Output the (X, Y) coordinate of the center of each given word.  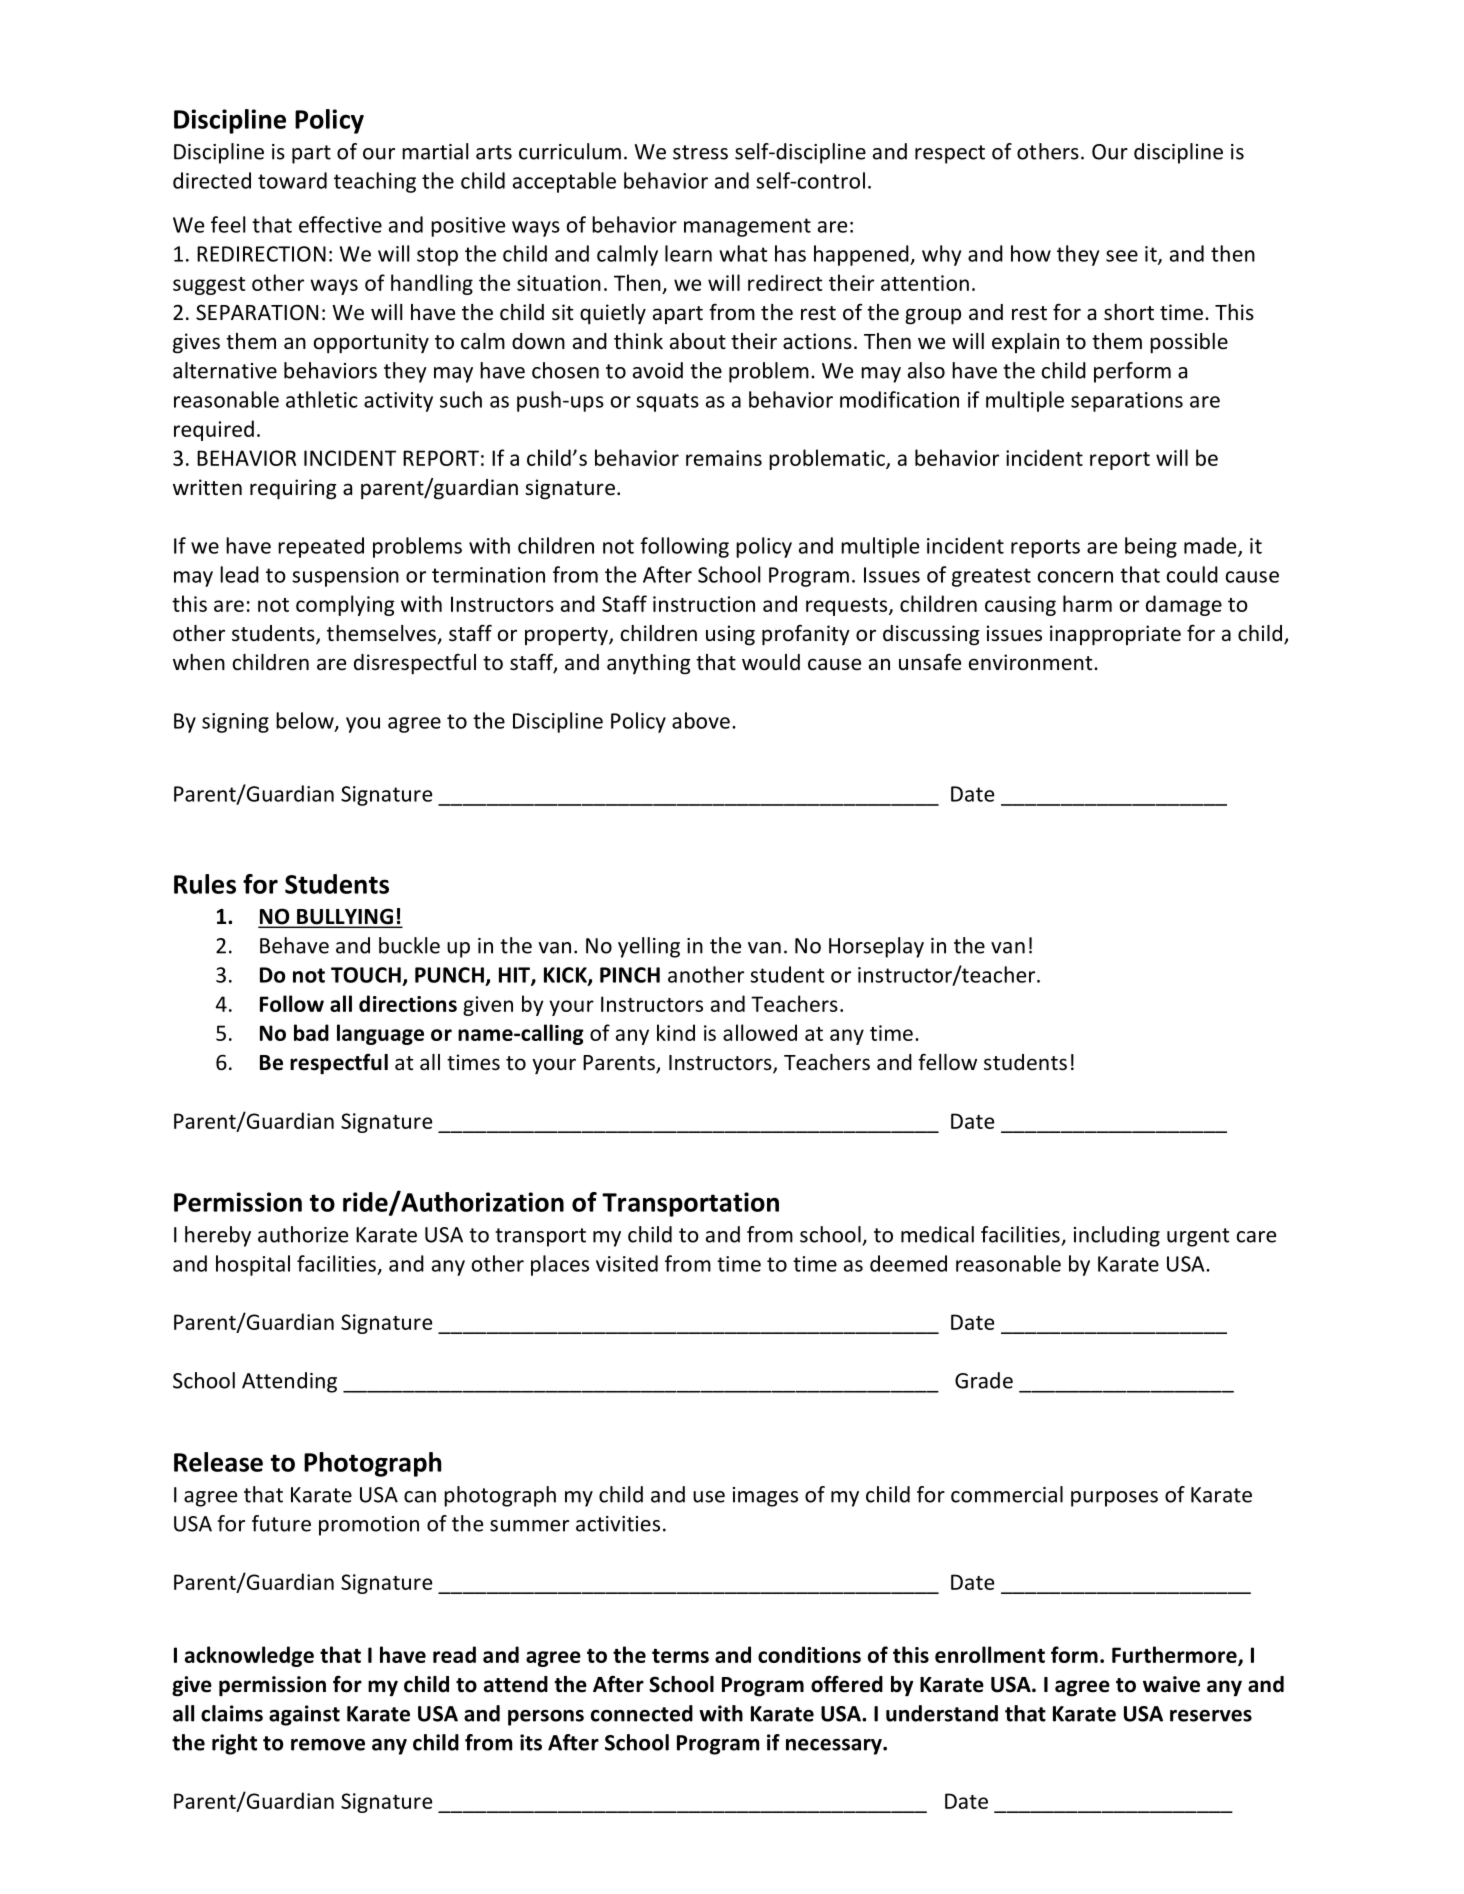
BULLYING (345, 917)
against (304, 1715)
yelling (649, 947)
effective (340, 224)
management (747, 227)
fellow (947, 1062)
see (1122, 256)
